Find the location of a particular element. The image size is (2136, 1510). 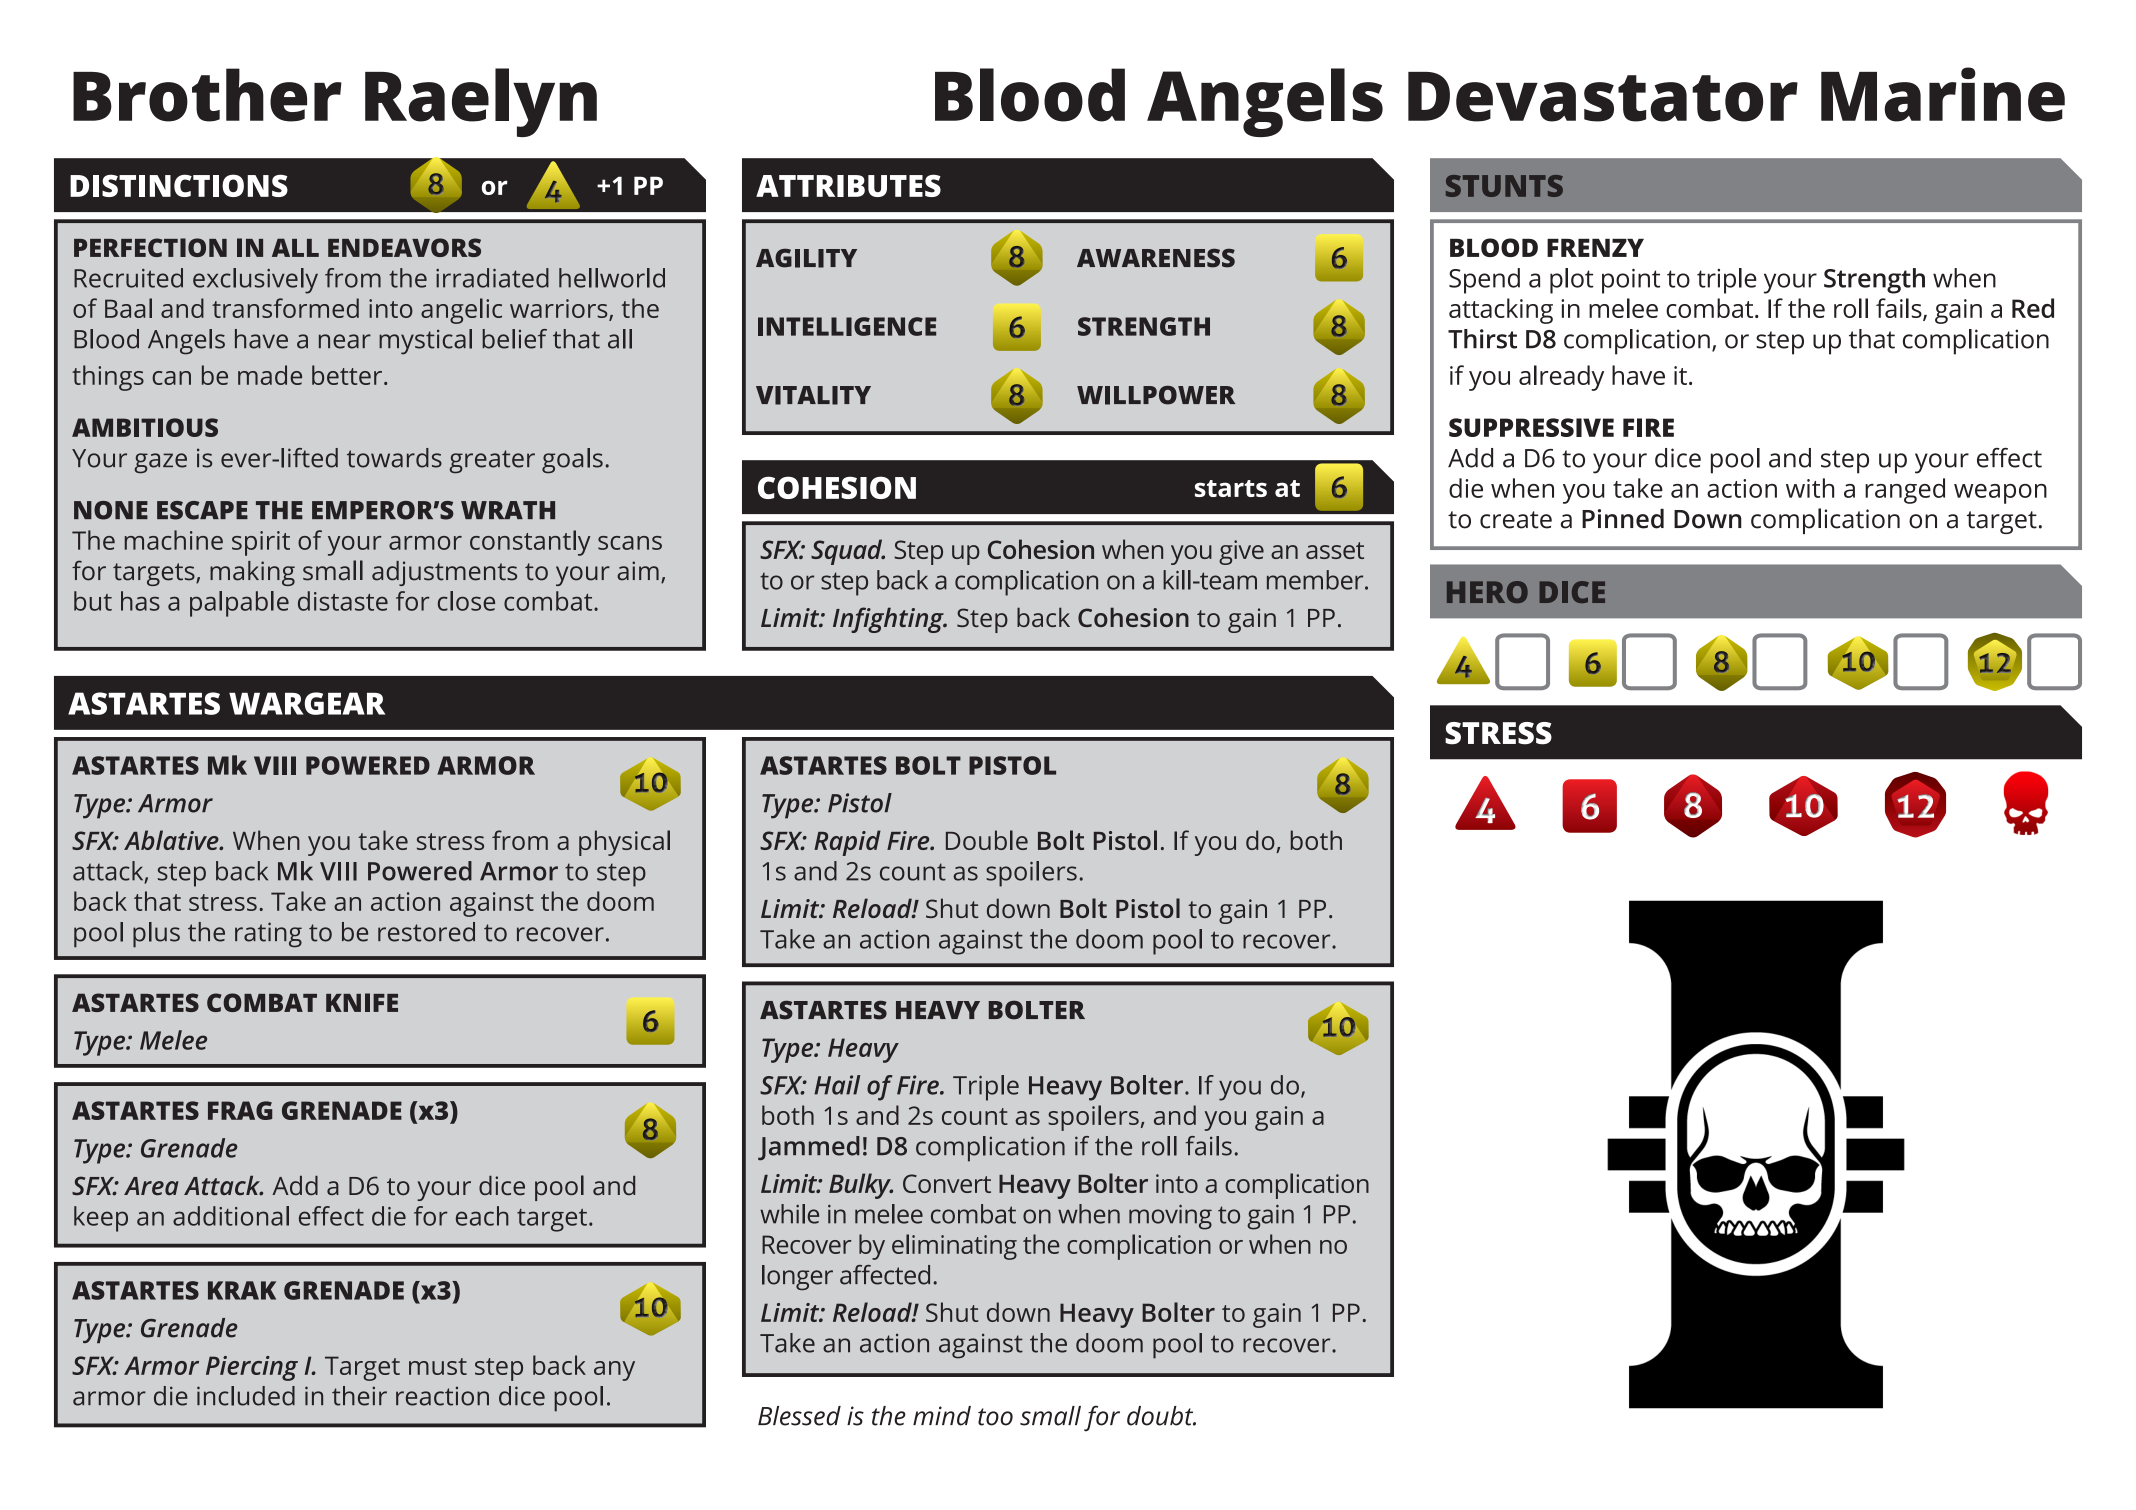

WARGEAR is located at coordinates (307, 703).
